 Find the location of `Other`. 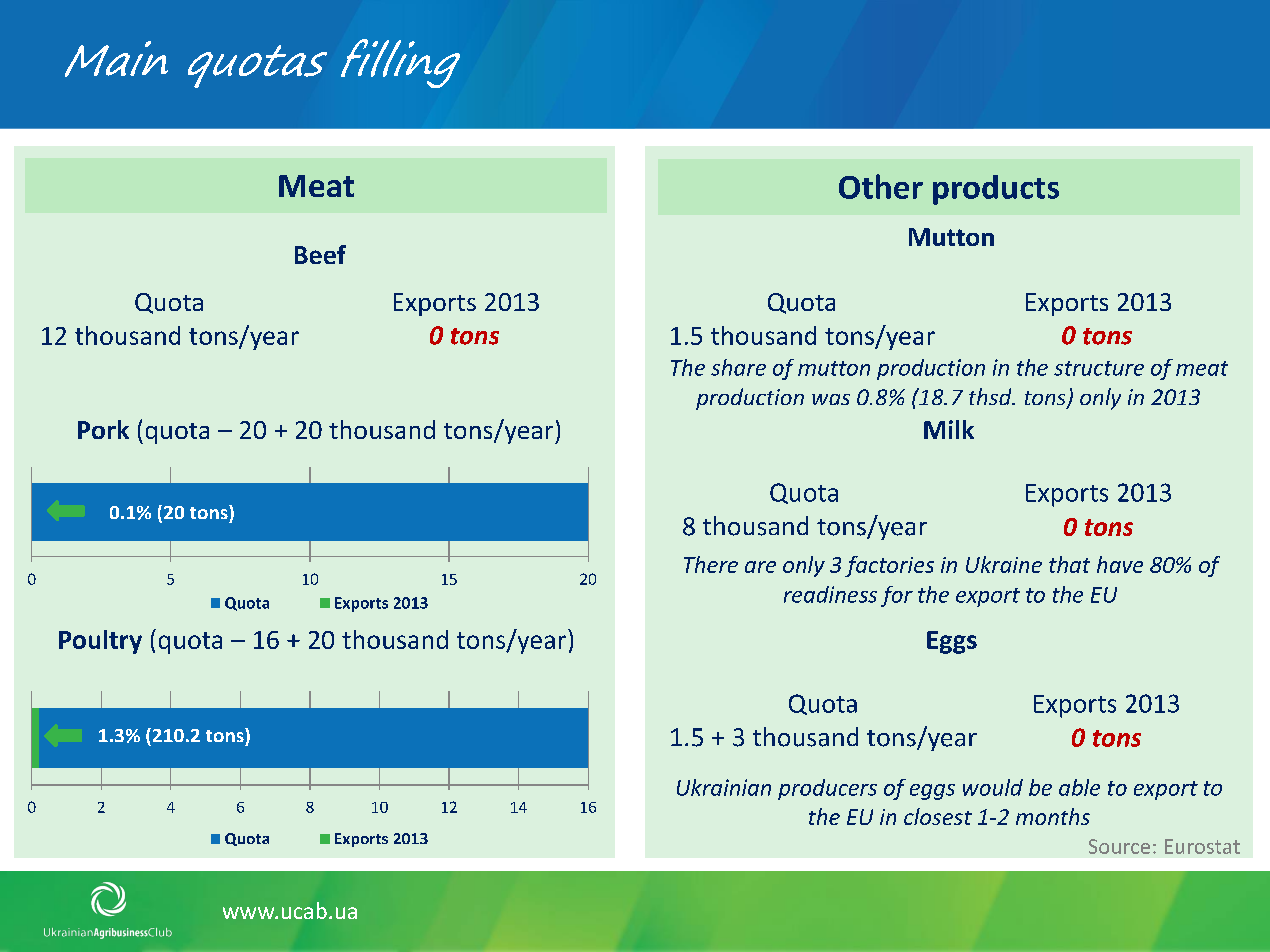

Other is located at coordinates (881, 186).
